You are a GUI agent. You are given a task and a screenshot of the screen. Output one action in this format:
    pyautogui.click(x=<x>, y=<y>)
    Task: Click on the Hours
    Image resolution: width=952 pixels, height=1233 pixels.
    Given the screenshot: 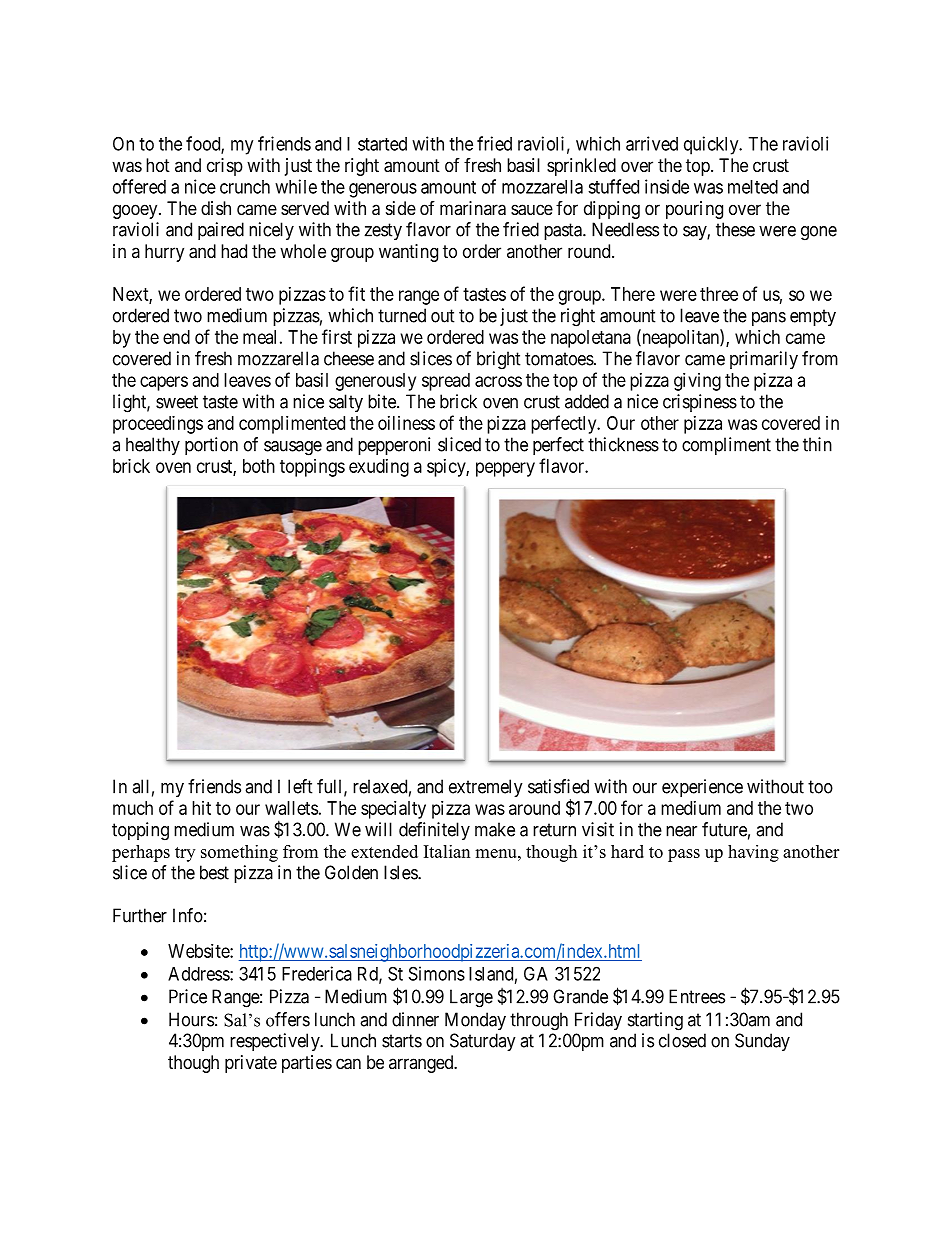 What is the action you would take?
    pyautogui.click(x=191, y=1019)
